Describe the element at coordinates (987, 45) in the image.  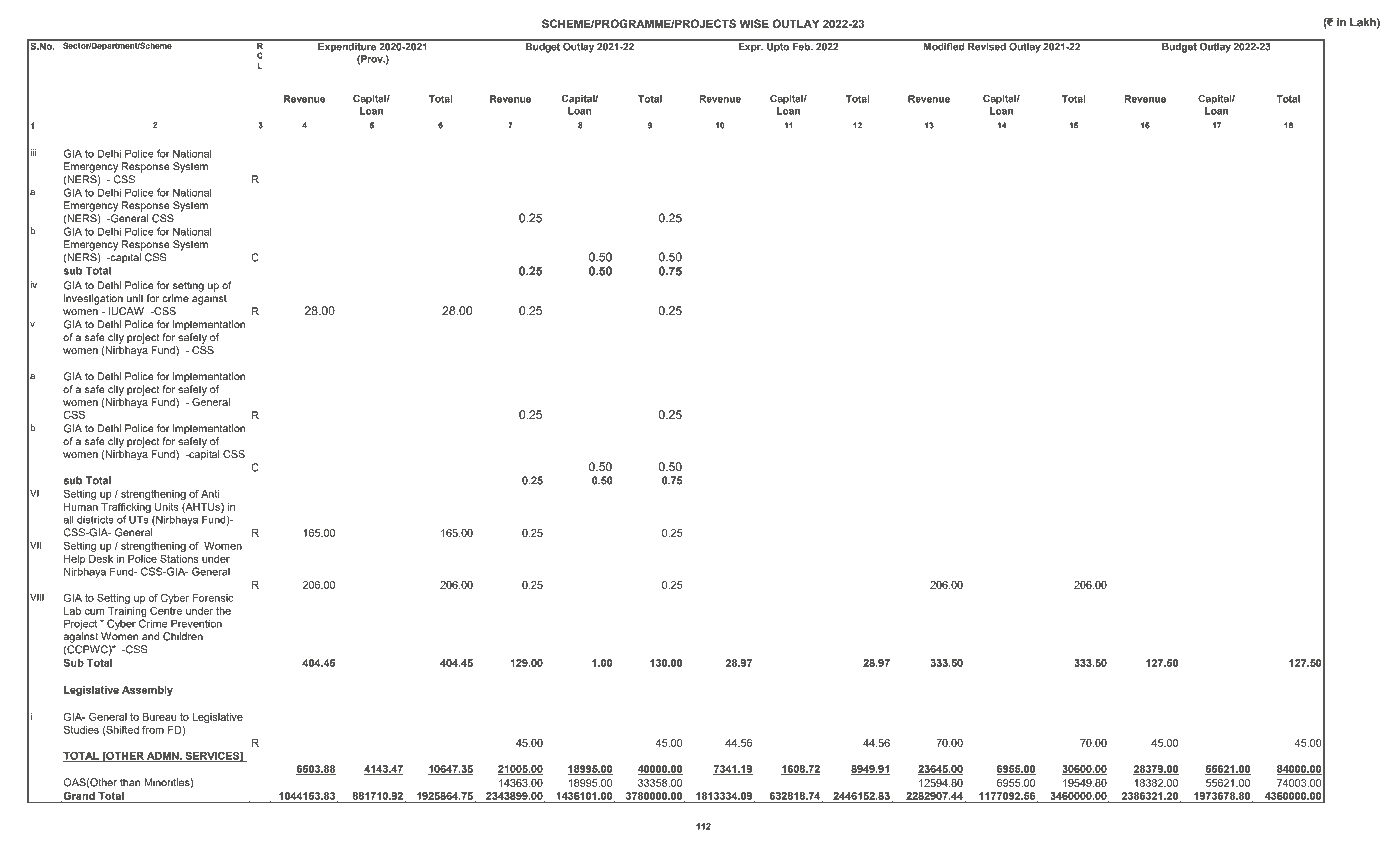
I see `Revised` at that location.
